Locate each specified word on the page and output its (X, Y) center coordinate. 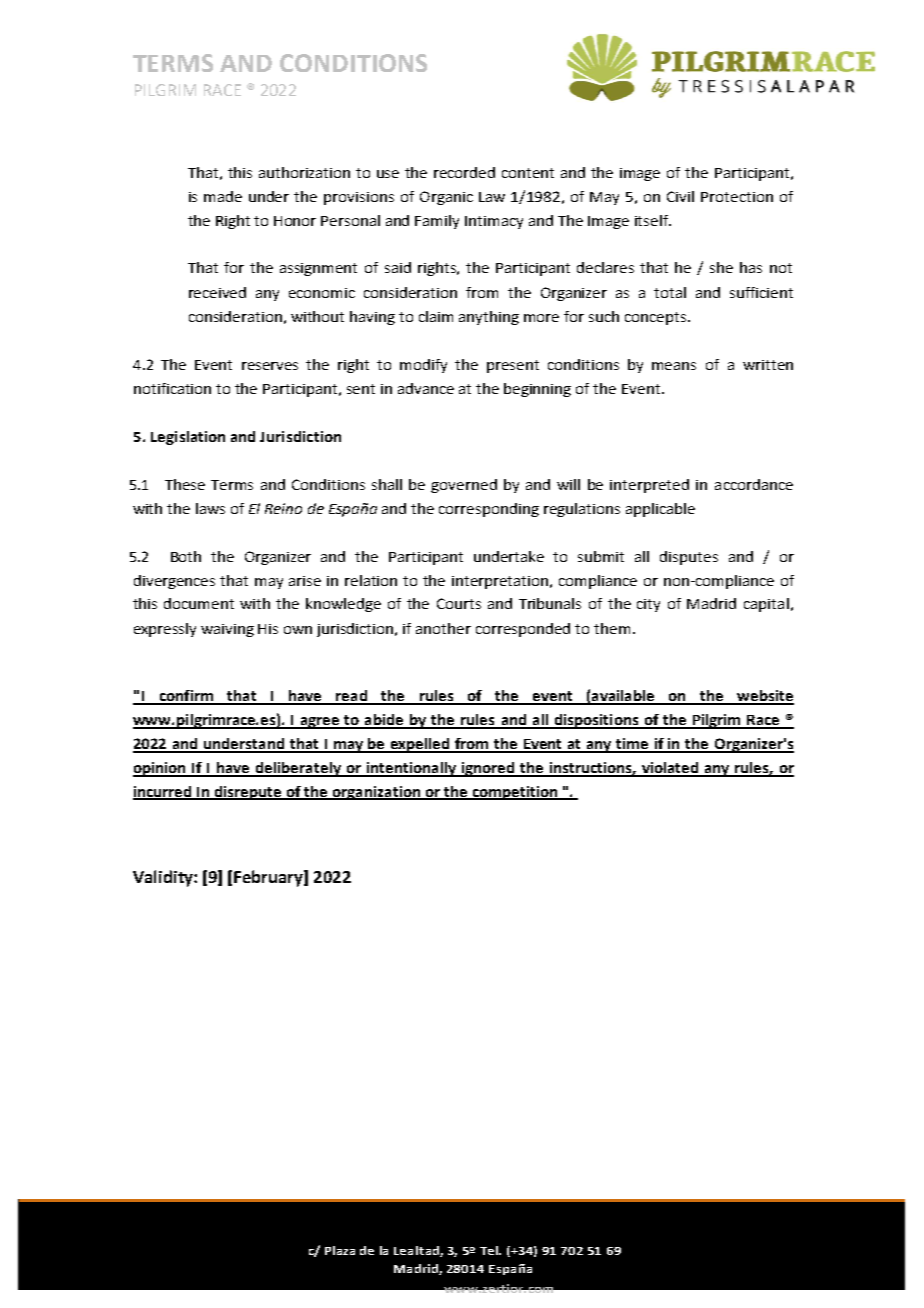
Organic (446, 198)
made (223, 196)
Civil (680, 196)
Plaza (340, 1250)
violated (670, 769)
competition (515, 793)
